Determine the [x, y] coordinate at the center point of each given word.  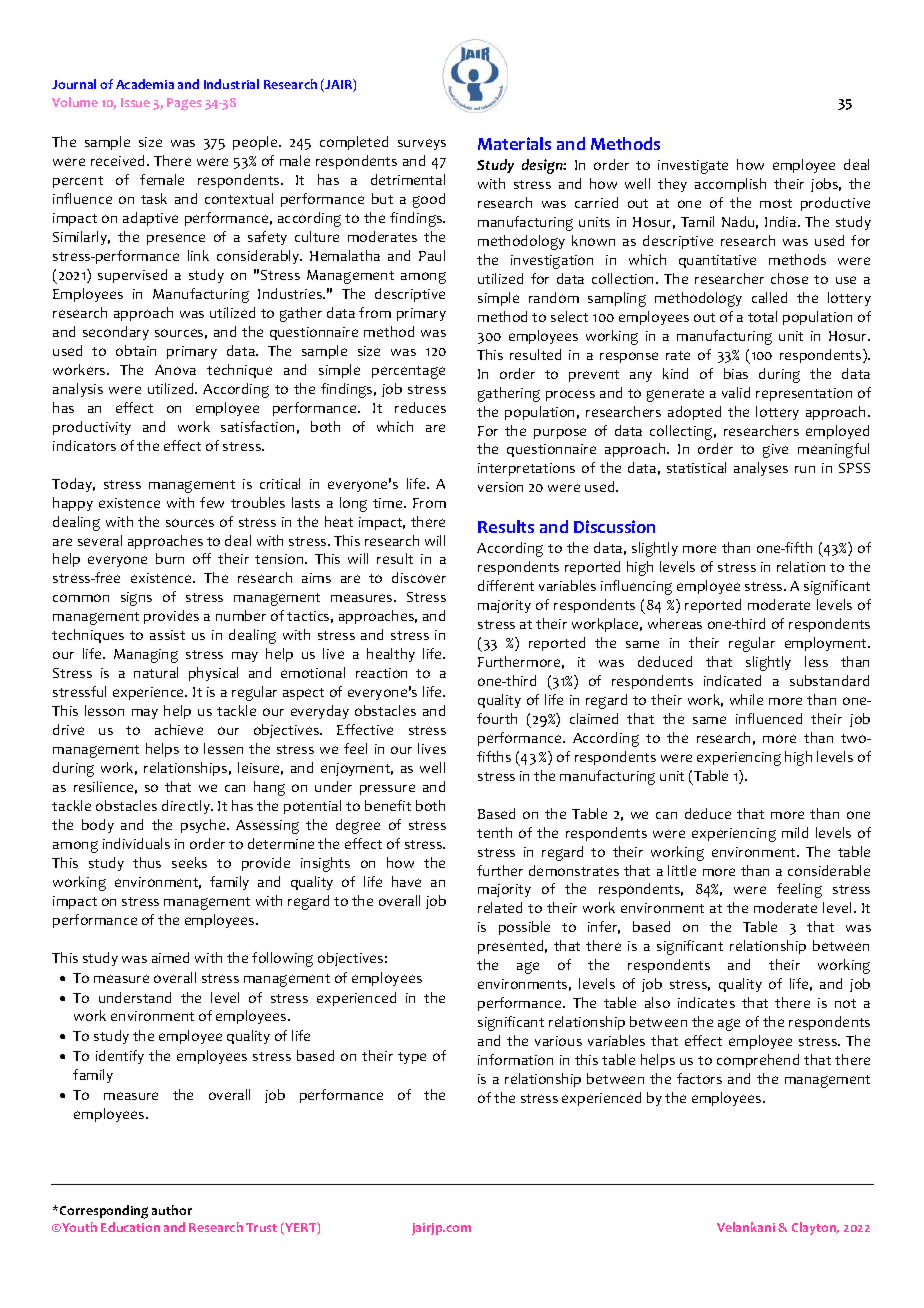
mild [795, 832]
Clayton [815, 1228]
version [500, 487]
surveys [422, 144]
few [212, 502]
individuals [136, 843]
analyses [761, 469]
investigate [693, 167]
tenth [494, 832]
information [515, 1059]
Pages [184, 104]
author [172, 1210]
